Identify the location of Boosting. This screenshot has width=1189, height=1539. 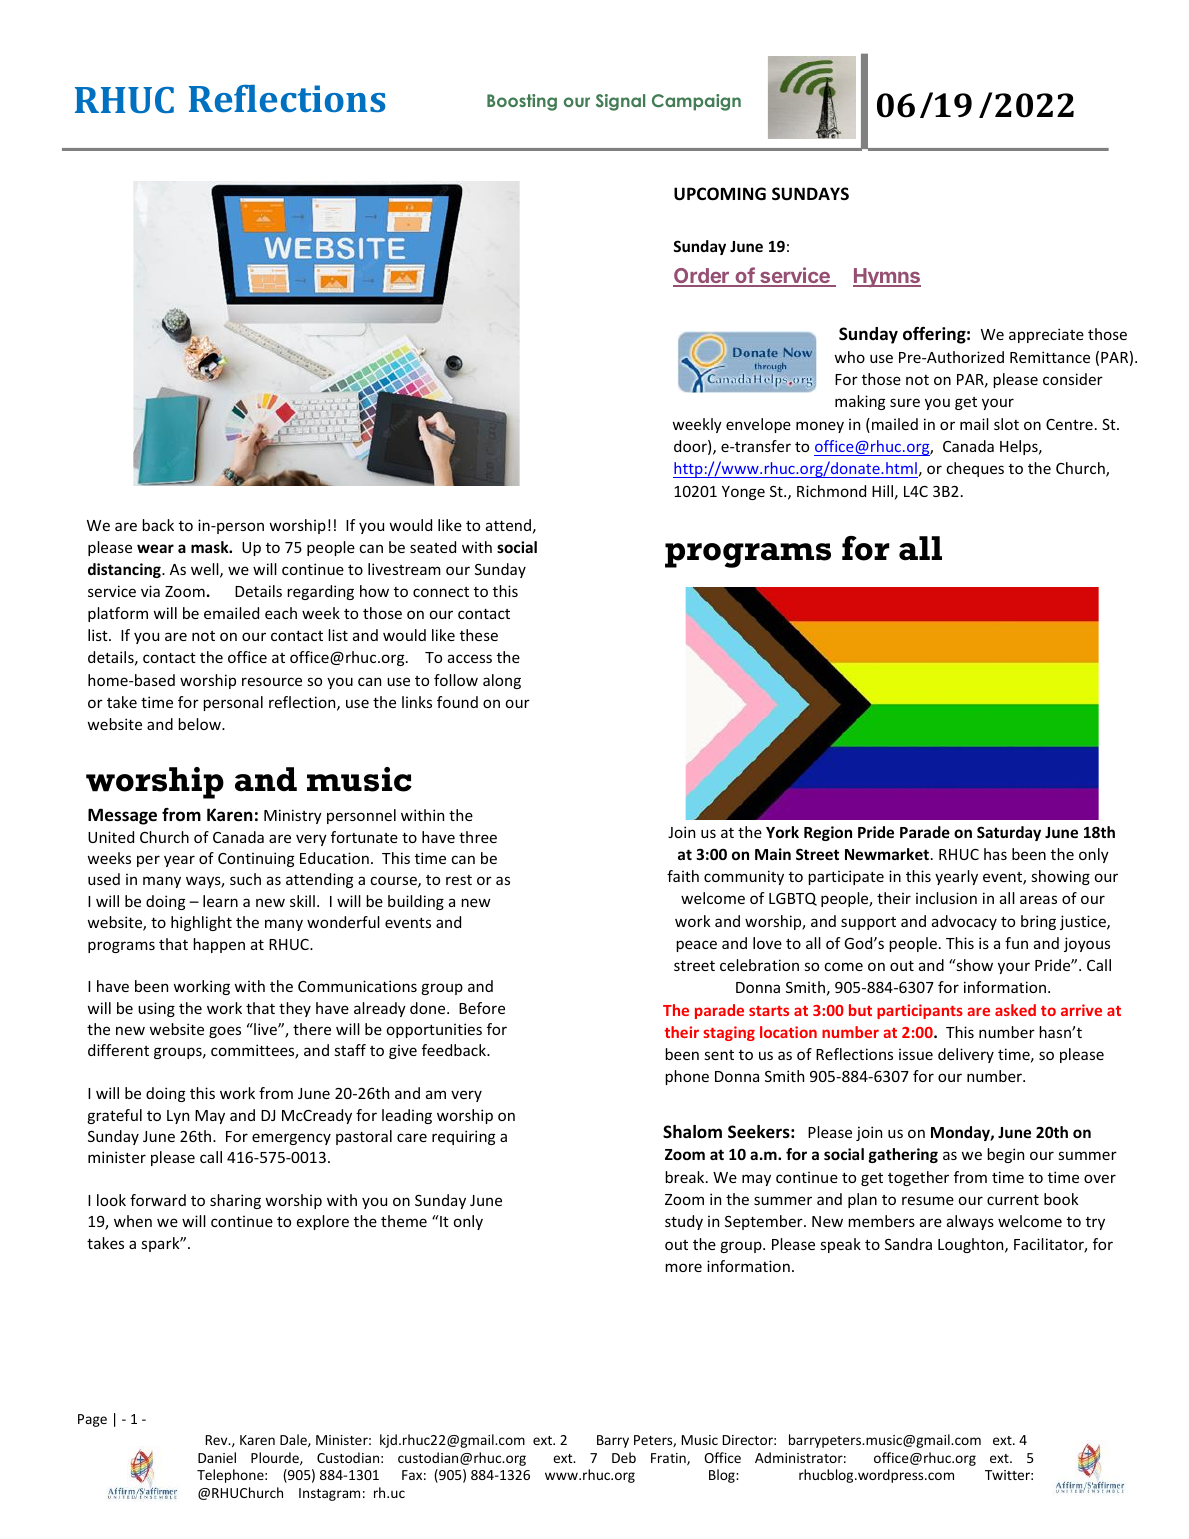
(522, 102).
